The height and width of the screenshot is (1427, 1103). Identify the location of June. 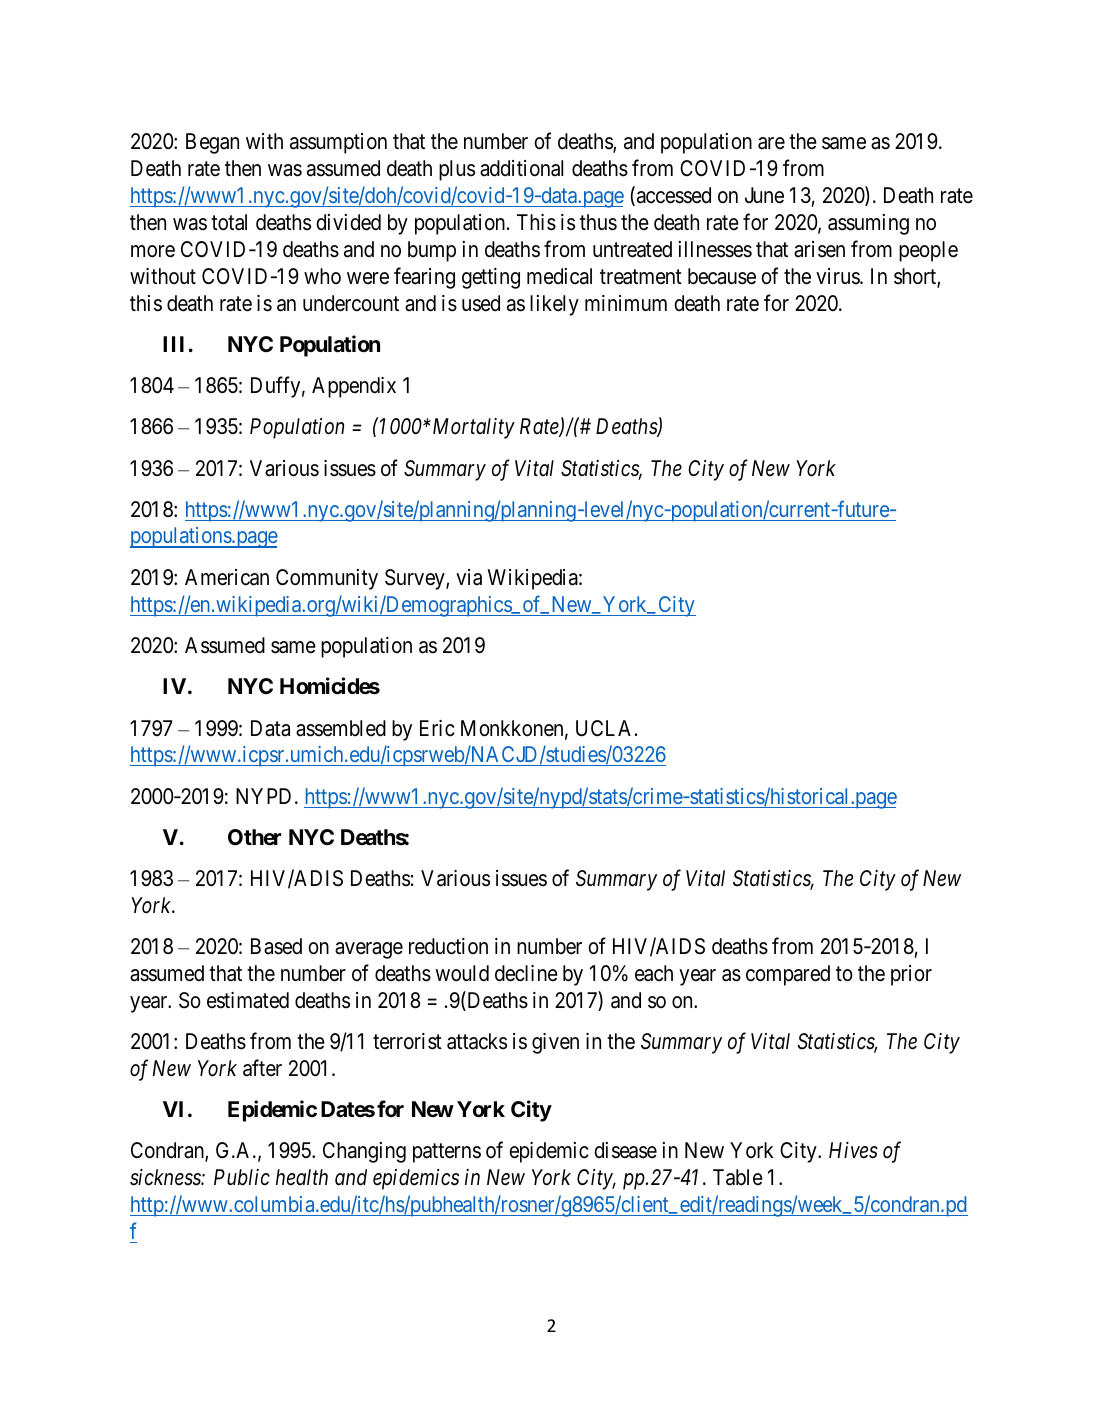
(764, 195).
